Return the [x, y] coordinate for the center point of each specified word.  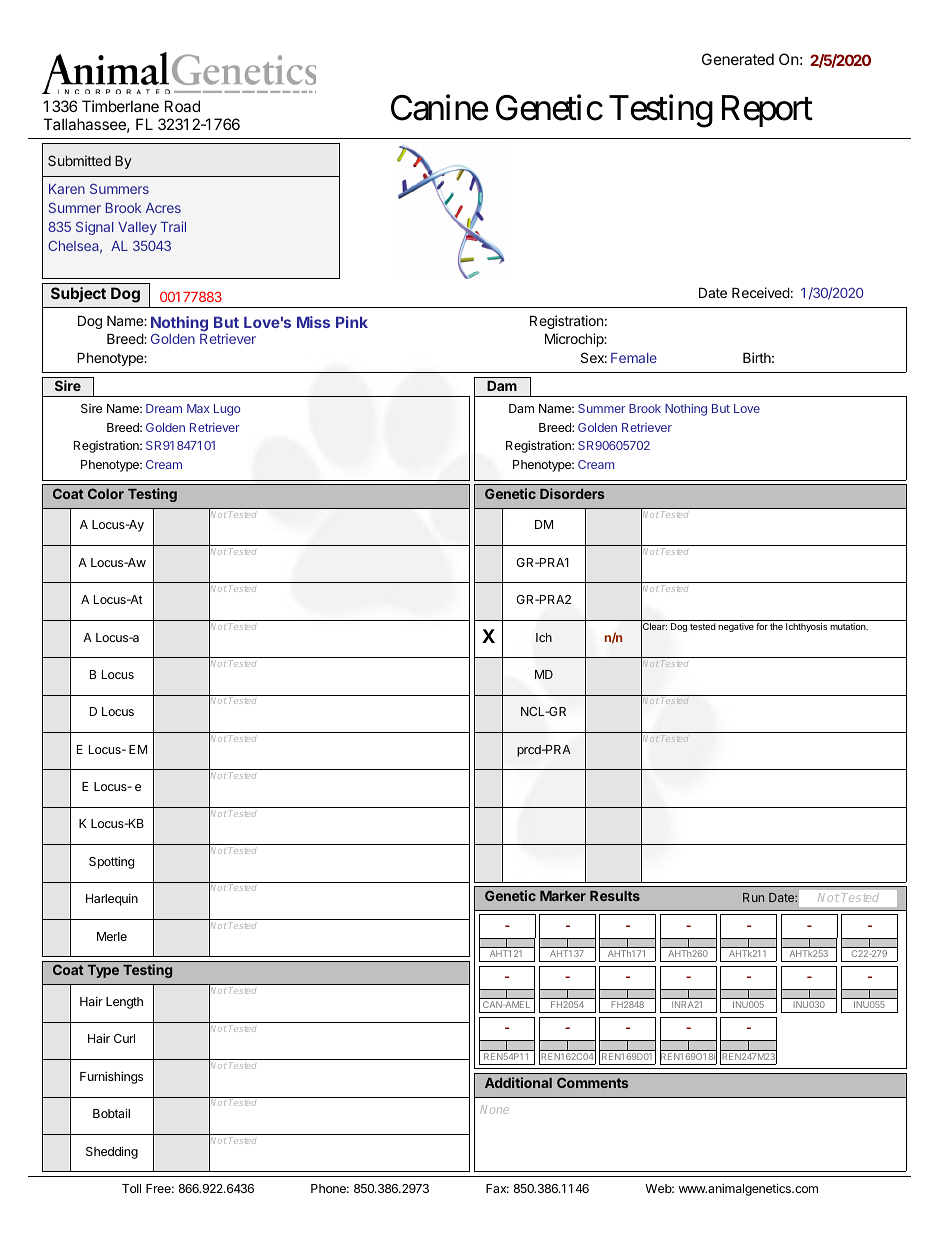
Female [634, 358]
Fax [497, 1188]
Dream [164, 408]
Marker [563, 896]
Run [753, 897]
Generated [738, 59]
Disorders [572, 493]
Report [767, 111]
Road [182, 106]
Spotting [111, 862]
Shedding [112, 1152]
